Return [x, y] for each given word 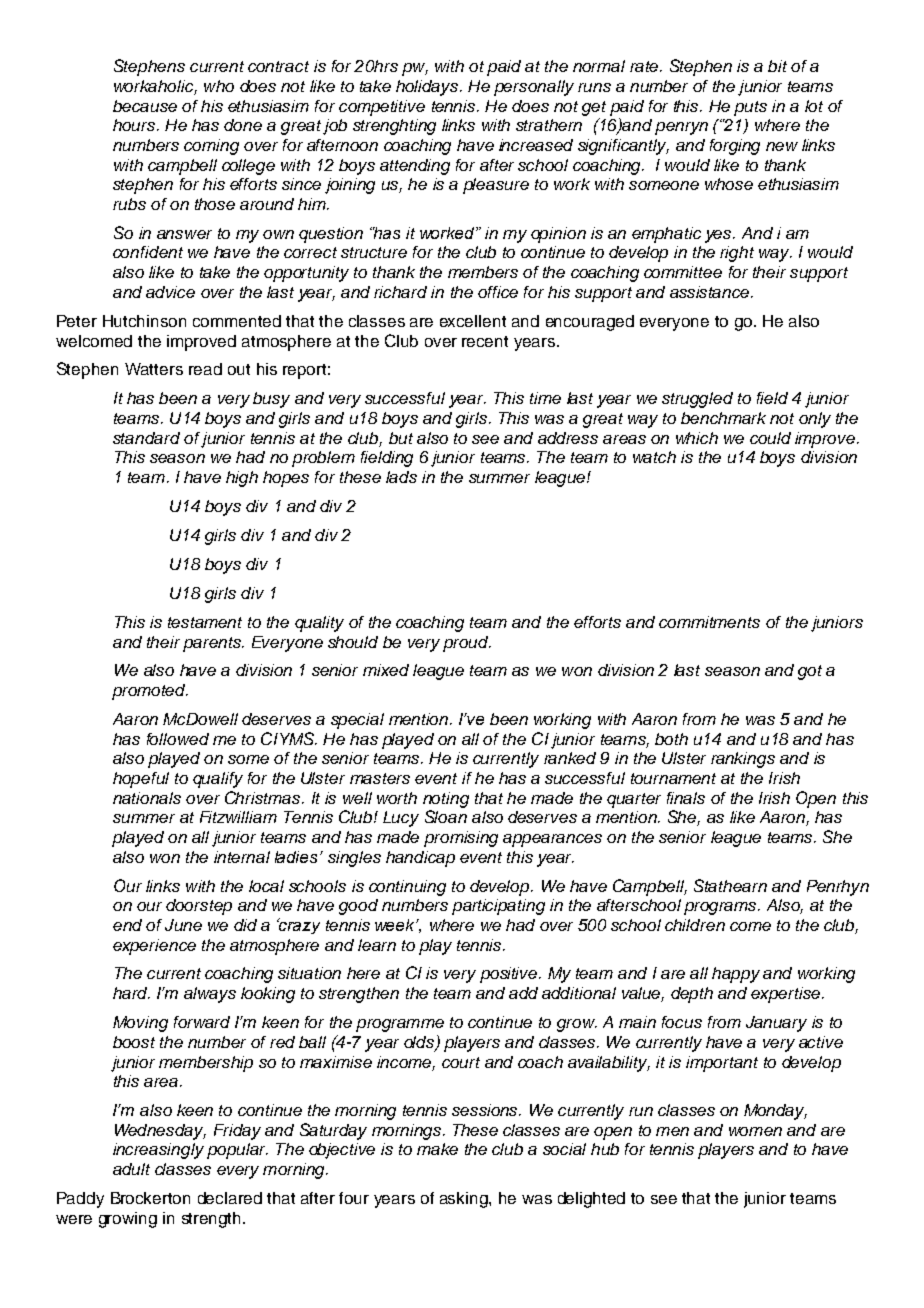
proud [467, 644]
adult [131, 1169]
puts [750, 108]
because [145, 106]
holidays [428, 88]
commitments [709, 622]
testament [205, 622]
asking [465, 1200]
